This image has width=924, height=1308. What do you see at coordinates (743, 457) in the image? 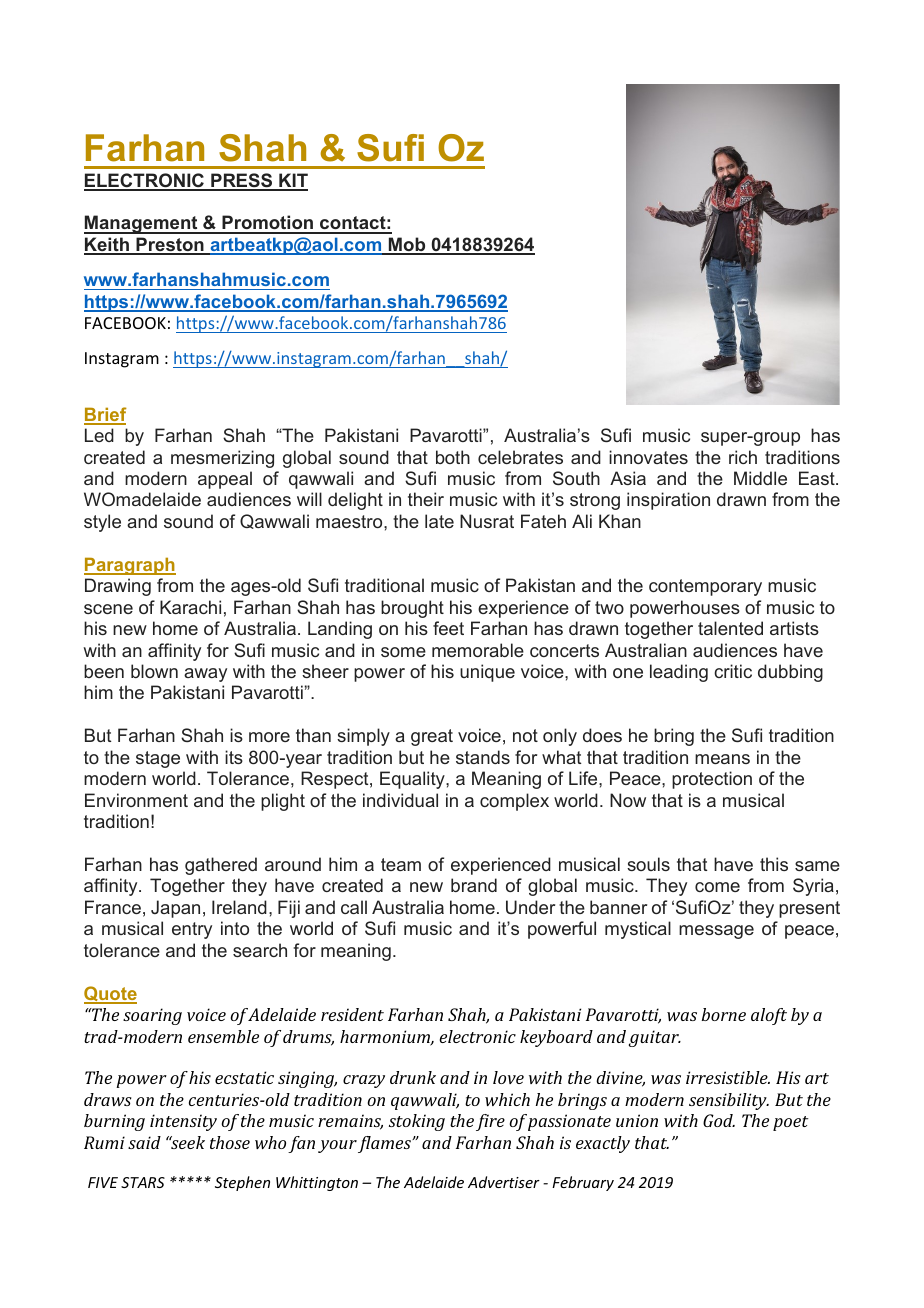
I see `rich` at bounding box center [743, 457].
